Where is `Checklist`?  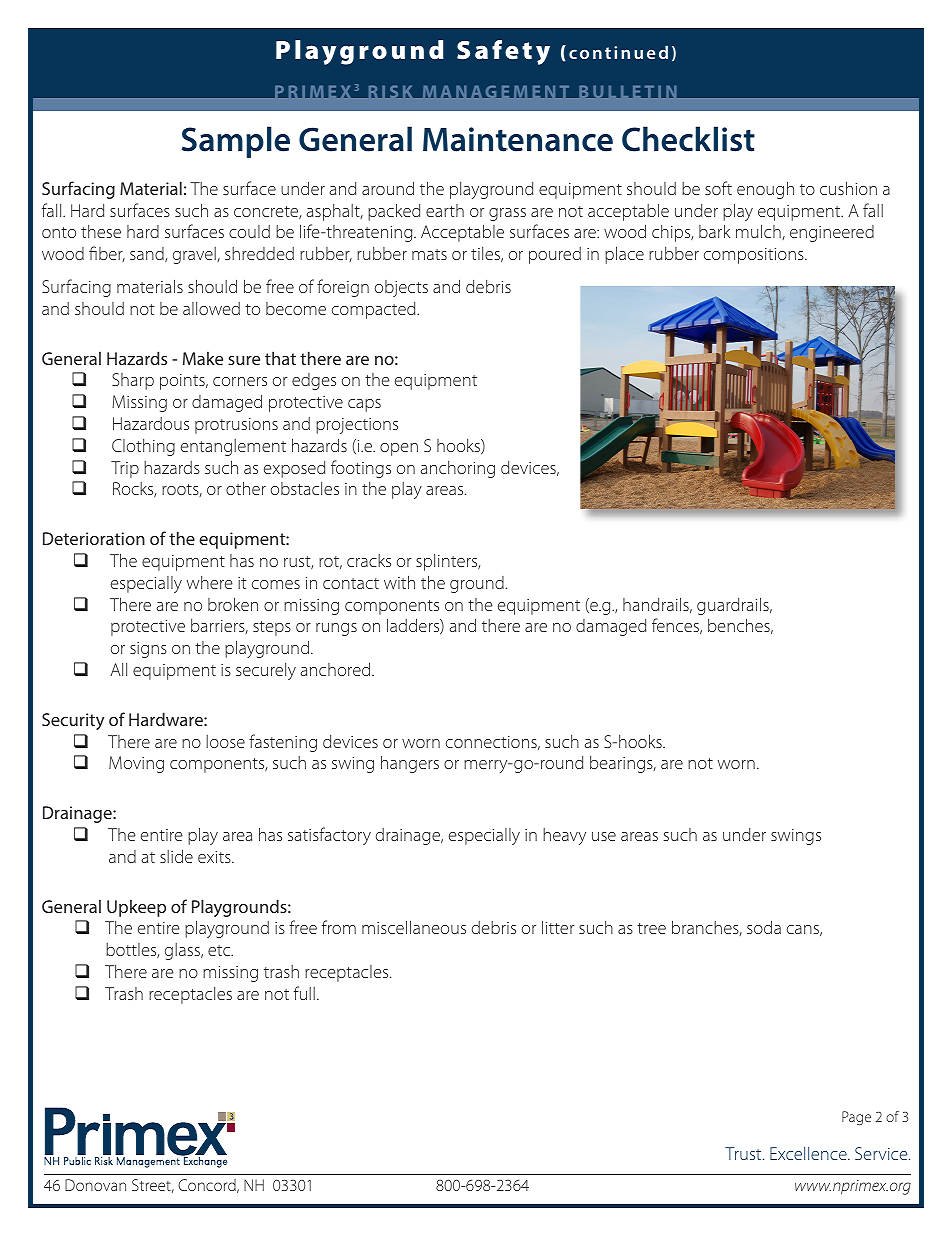
Checklist is located at coordinates (688, 139).
